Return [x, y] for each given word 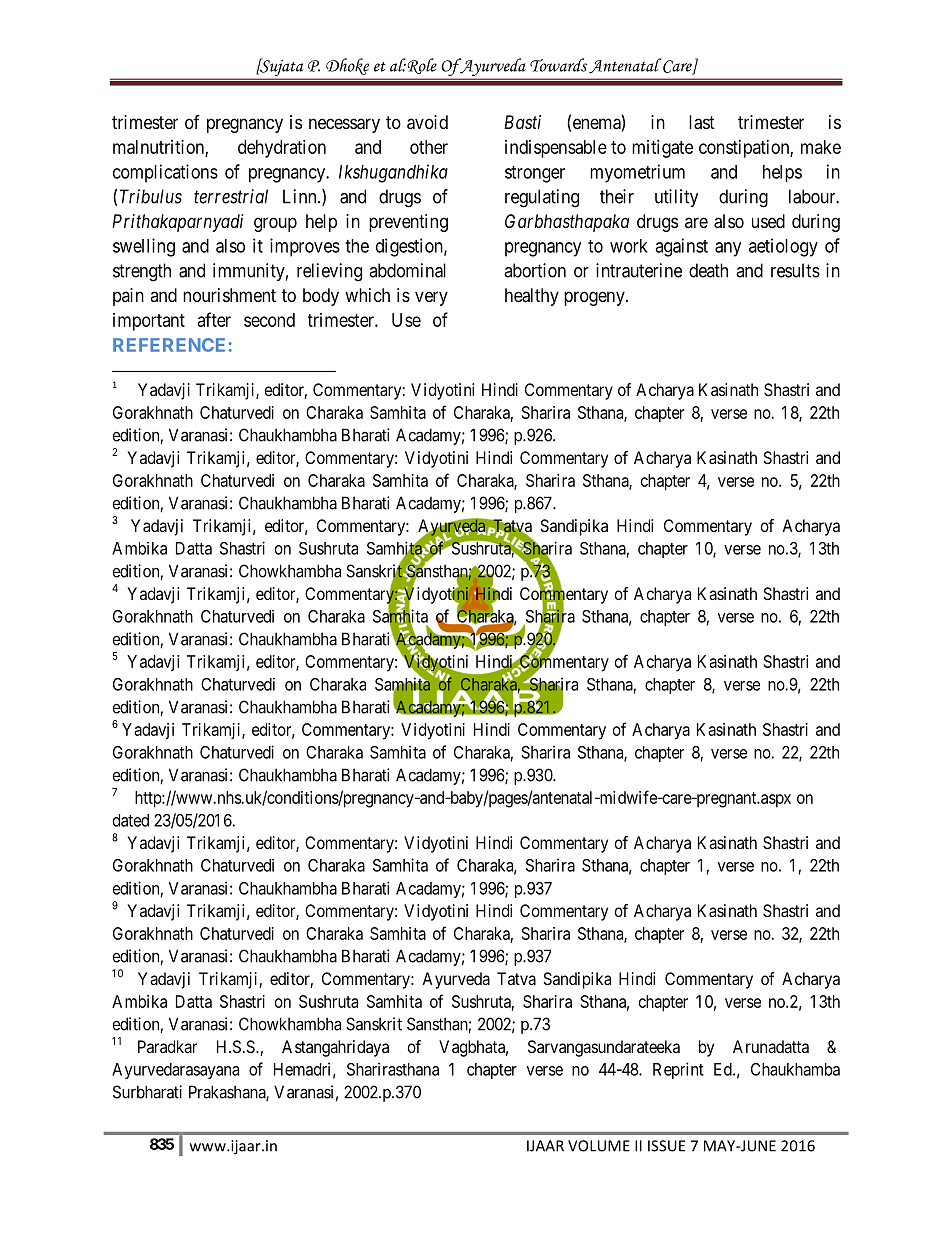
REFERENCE [169, 345]
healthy [532, 297]
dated [131, 820]
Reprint [678, 1070]
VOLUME [599, 1146]
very [431, 298]
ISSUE [666, 1146]
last [702, 122]
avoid [427, 122]
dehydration [282, 149]
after [214, 319]
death [708, 270]
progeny [595, 298]
